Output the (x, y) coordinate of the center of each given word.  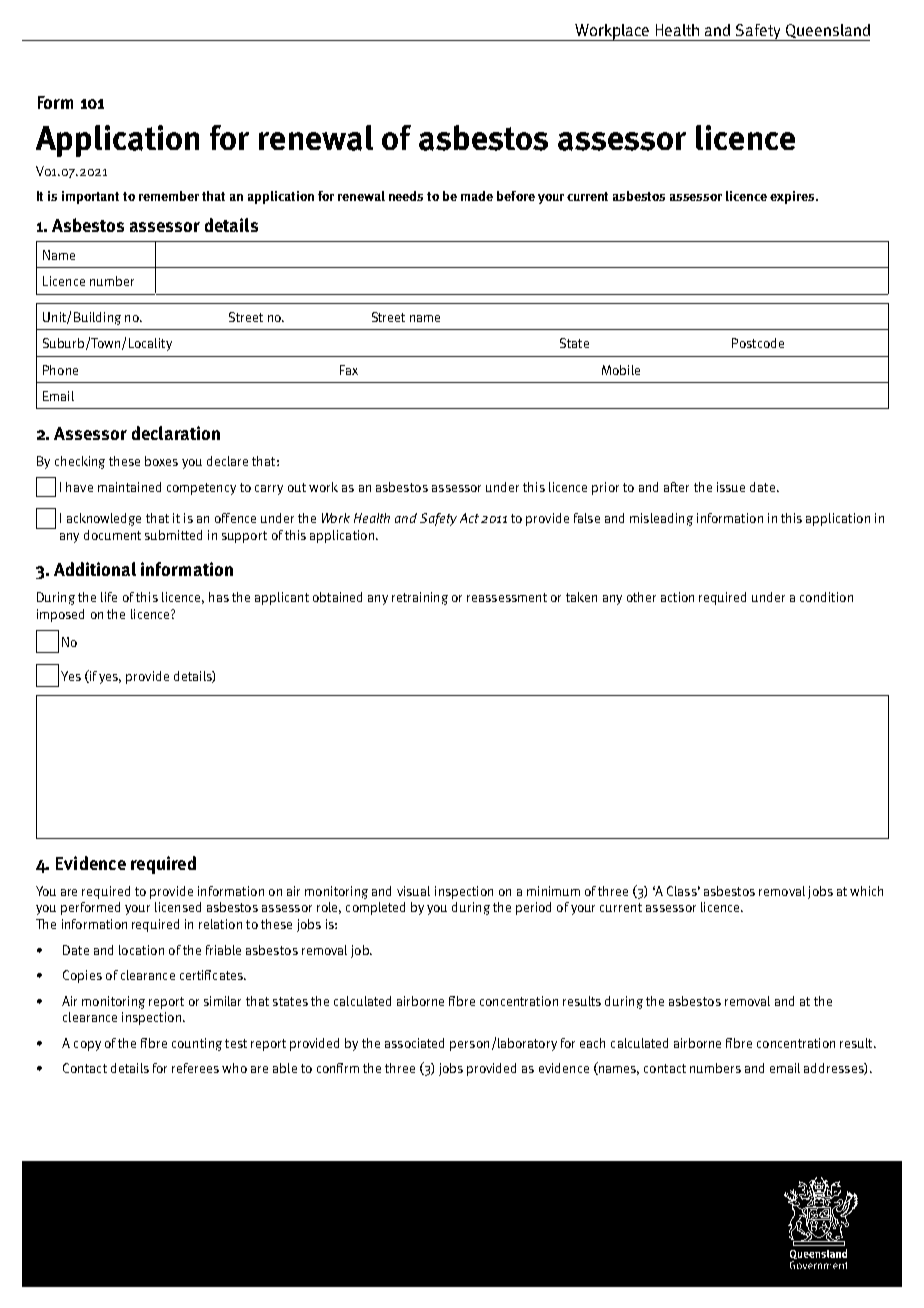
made (477, 196)
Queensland (828, 31)
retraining (420, 598)
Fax (349, 370)
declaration (176, 433)
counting (197, 1044)
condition (826, 597)
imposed (60, 615)
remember (169, 196)
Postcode (758, 343)
